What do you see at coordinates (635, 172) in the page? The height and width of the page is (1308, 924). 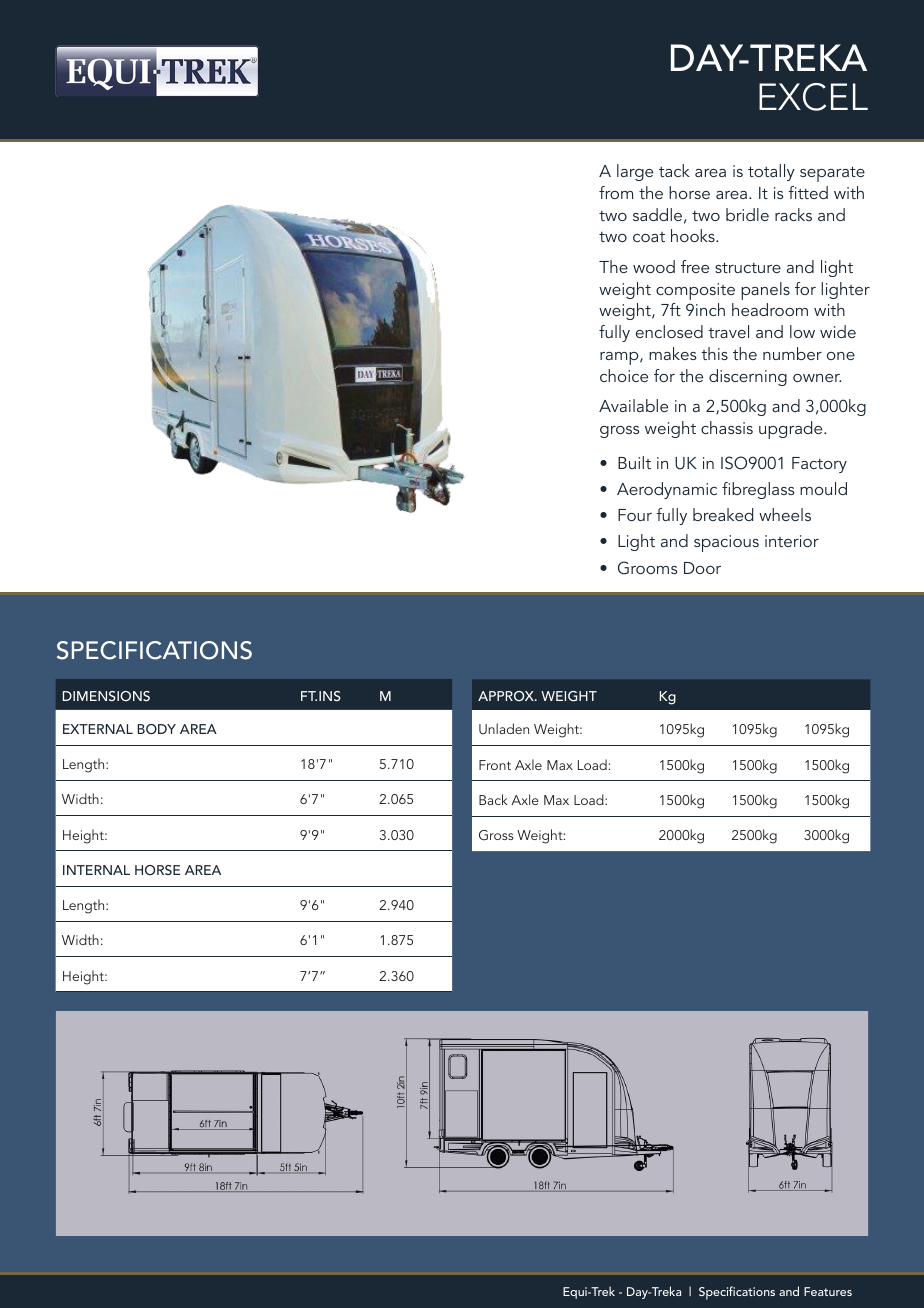 I see `large` at bounding box center [635, 172].
